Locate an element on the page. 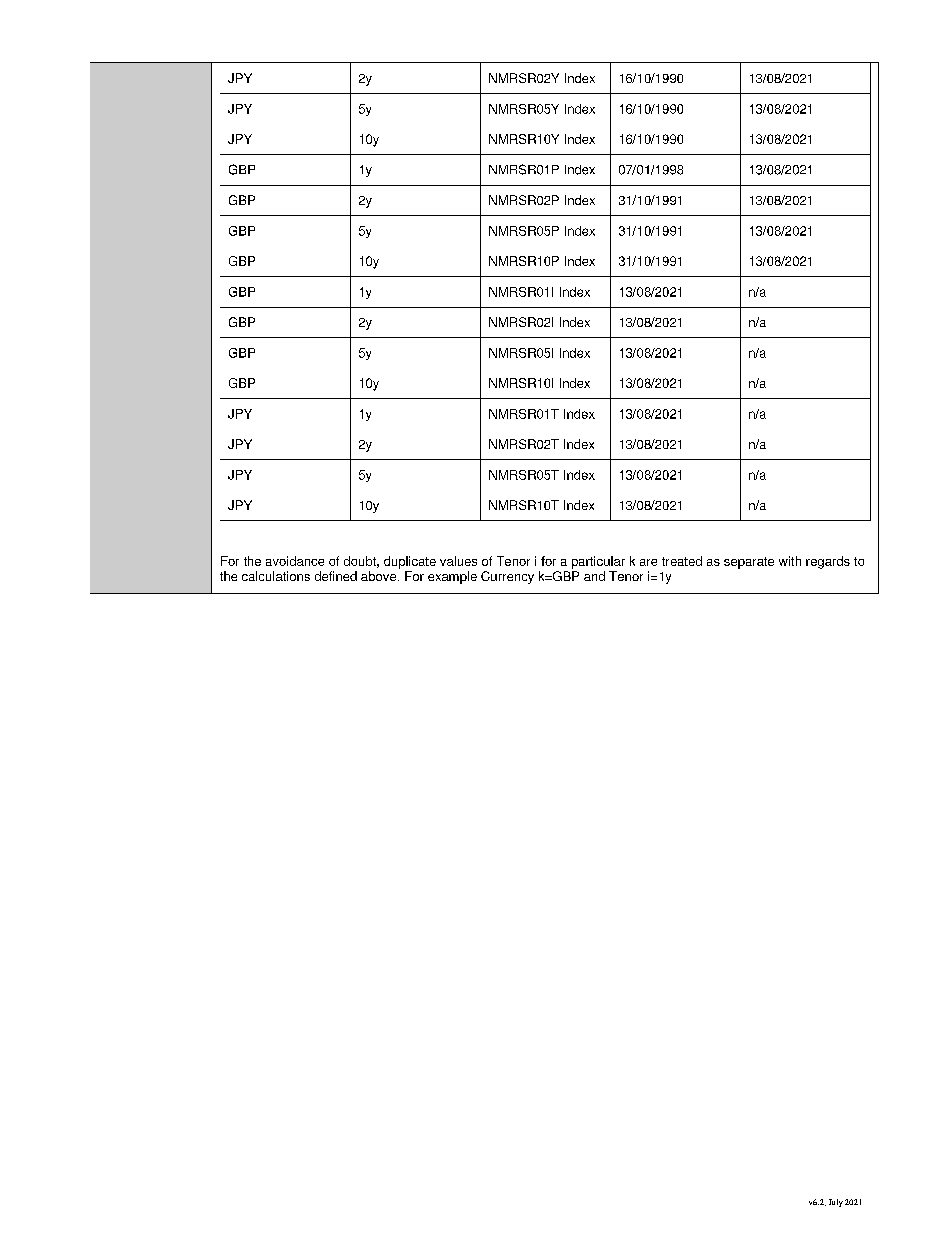  with is located at coordinates (790, 561).
